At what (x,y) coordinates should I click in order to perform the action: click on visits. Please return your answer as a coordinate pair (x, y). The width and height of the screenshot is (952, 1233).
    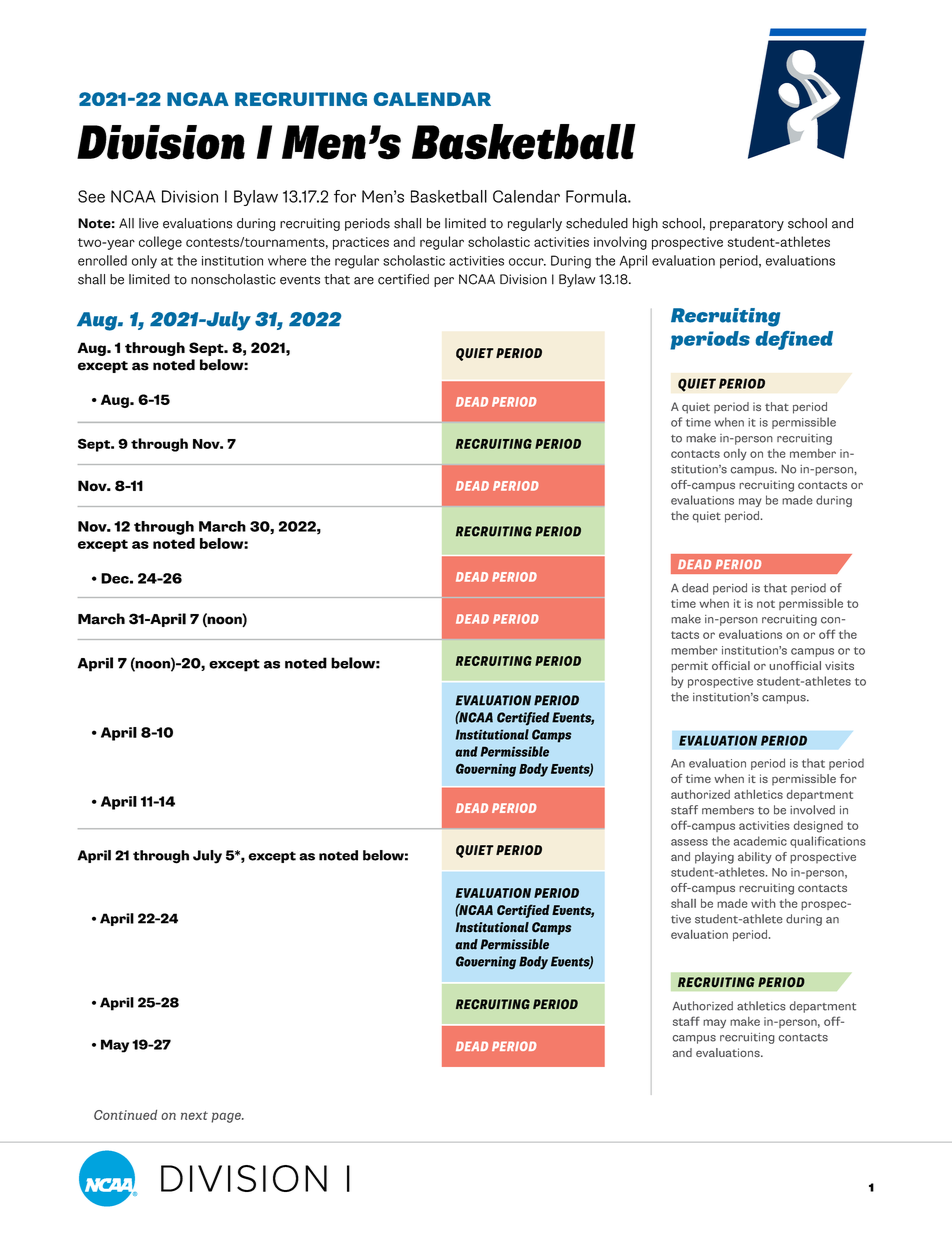
    Looking at the image, I should click on (839, 665).
